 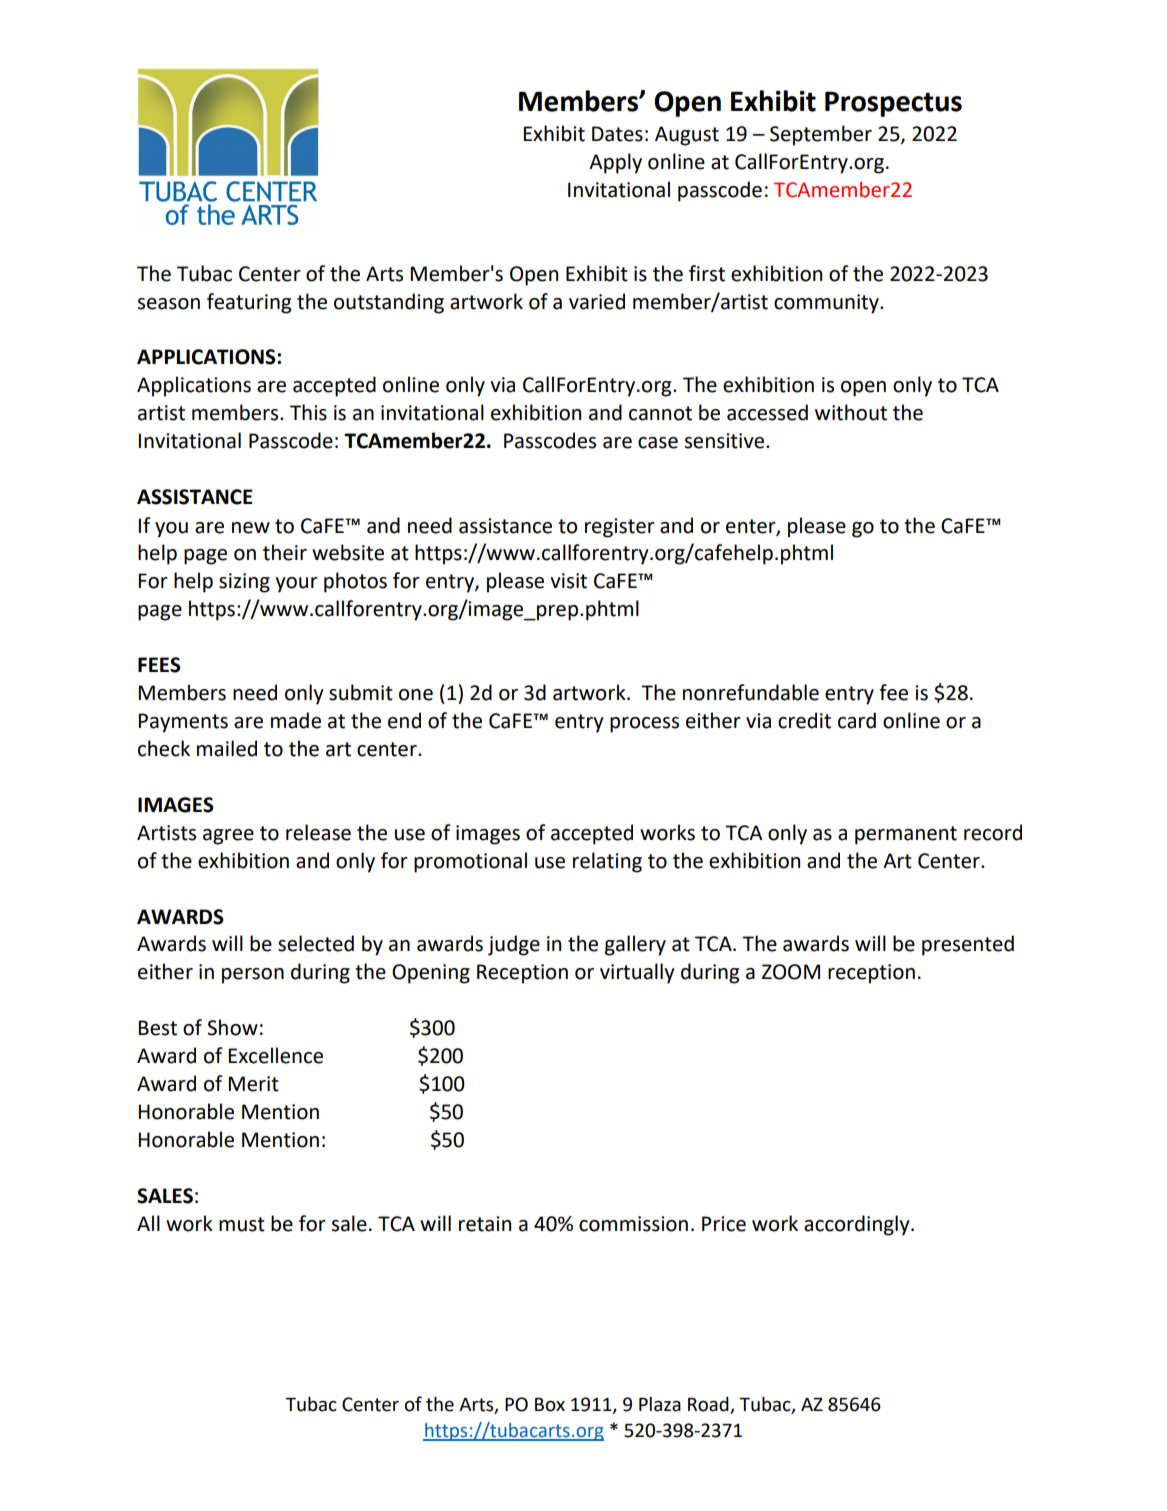 I want to click on accordingly, so click(x=858, y=1225).
